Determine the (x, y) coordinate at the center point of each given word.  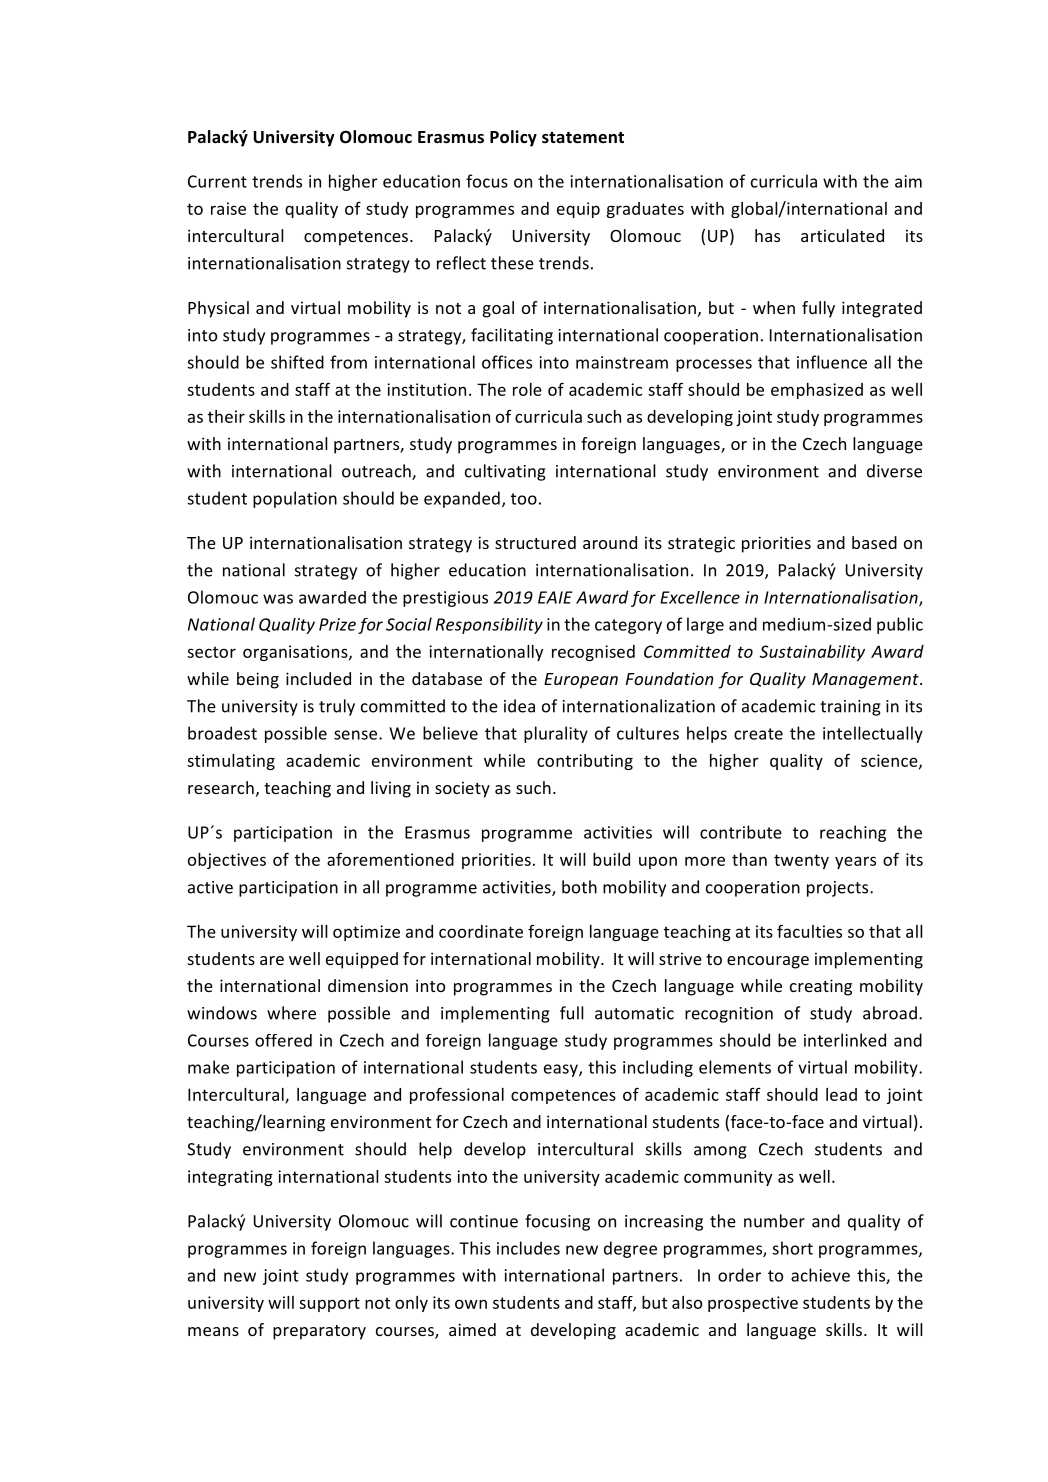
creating (821, 987)
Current (217, 181)
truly (337, 707)
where (291, 1013)
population (295, 499)
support (329, 1304)
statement (583, 138)
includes (528, 1248)
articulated (842, 235)
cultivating (505, 472)
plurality (556, 734)
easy (562, 1070)
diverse (894, 471)
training (850, 708)
